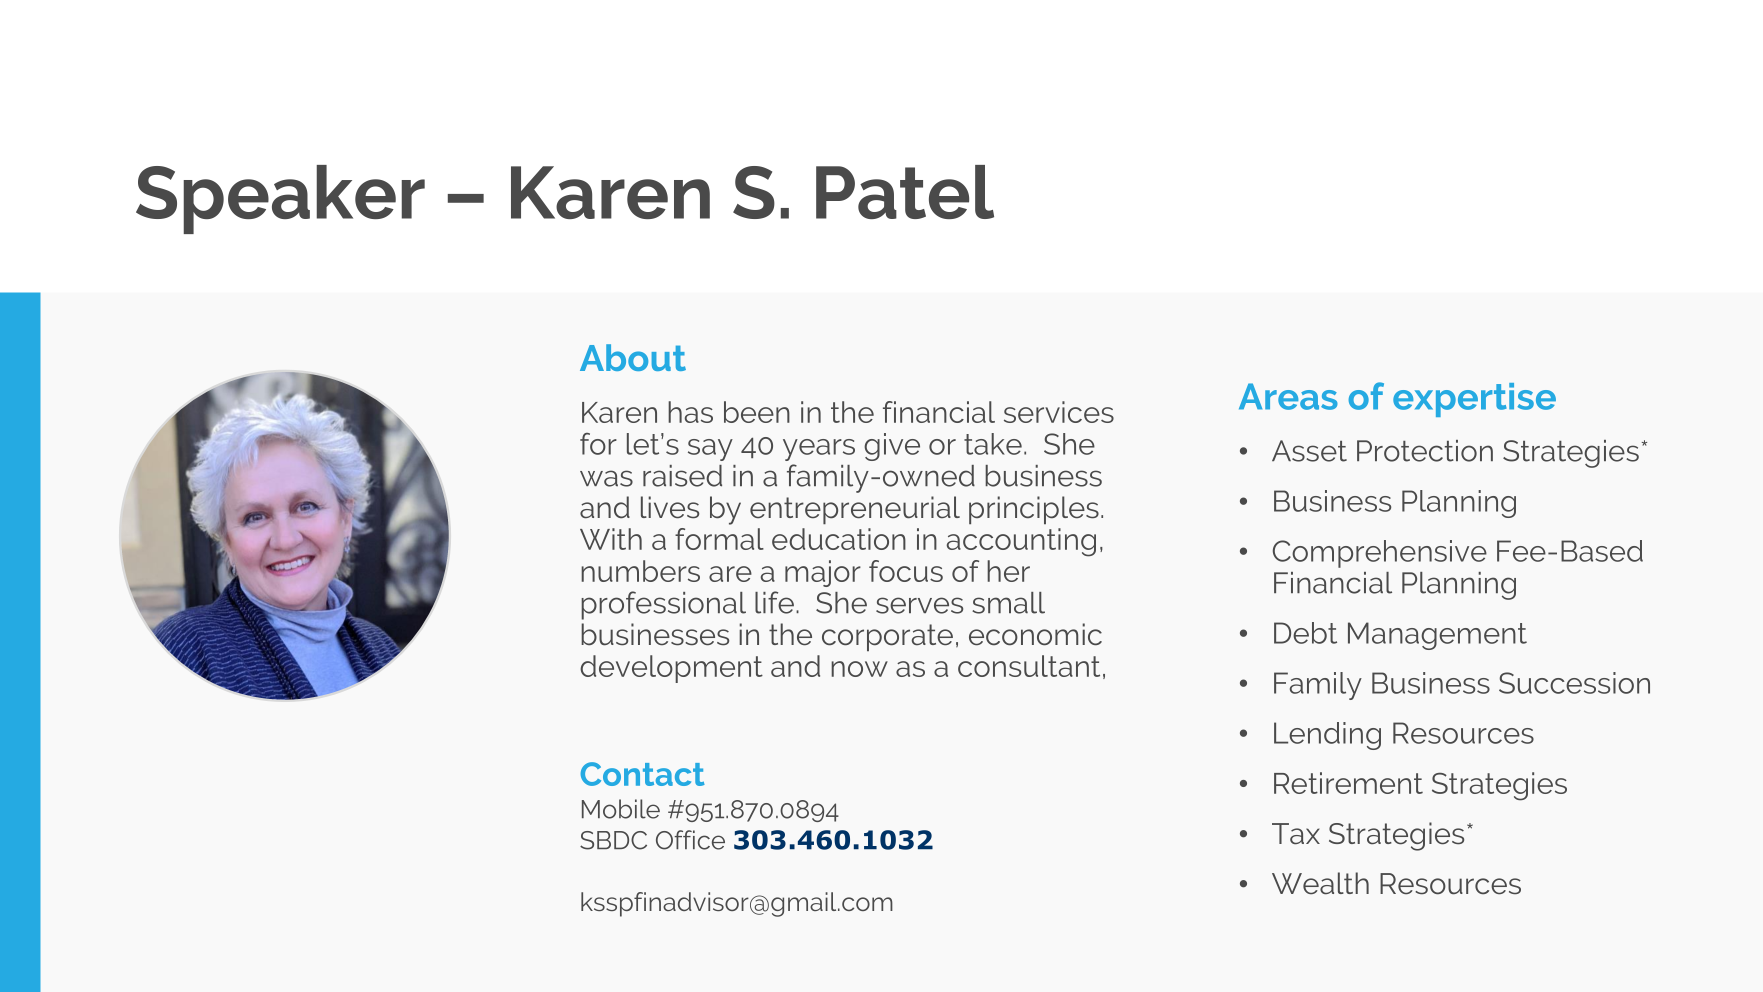 The height and width of the screenshot is (992, 1763). Describe the element at coordinates (1288, 396) in the screenshot. I see `Areas` at that location.
